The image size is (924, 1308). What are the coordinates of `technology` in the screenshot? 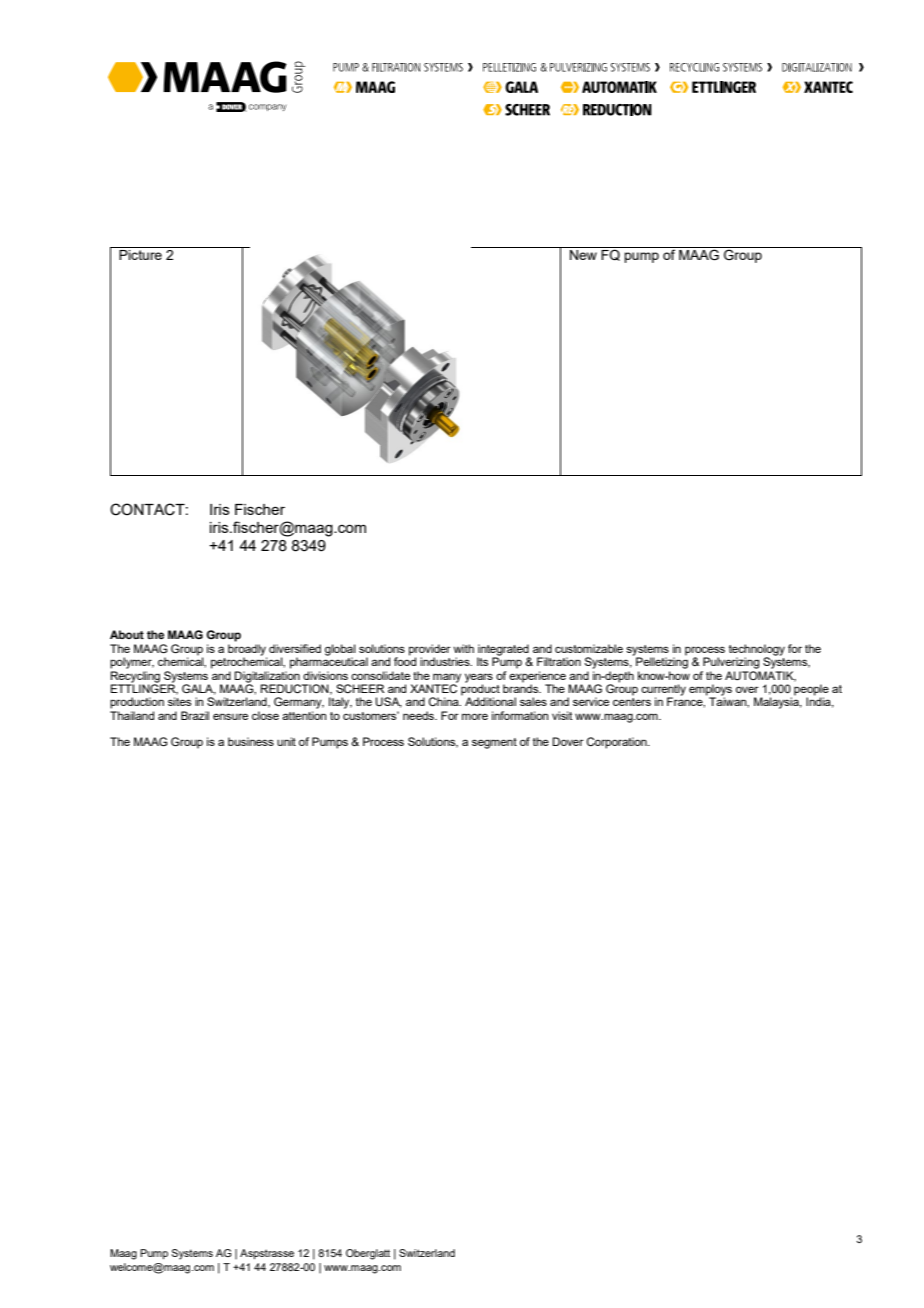 It's located at (757, 651).
